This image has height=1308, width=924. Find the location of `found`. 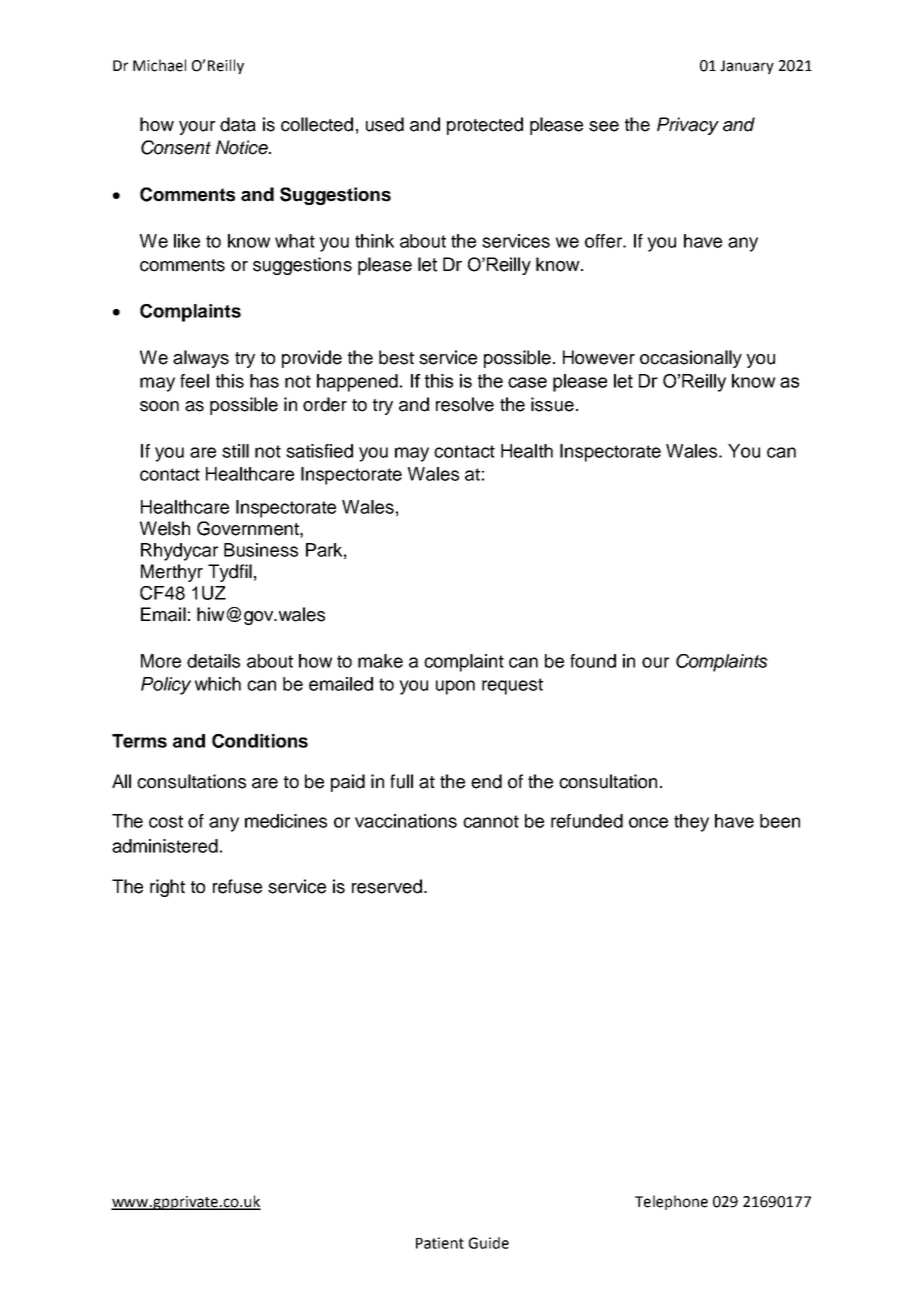

found is located at coordinates (593, 661).
